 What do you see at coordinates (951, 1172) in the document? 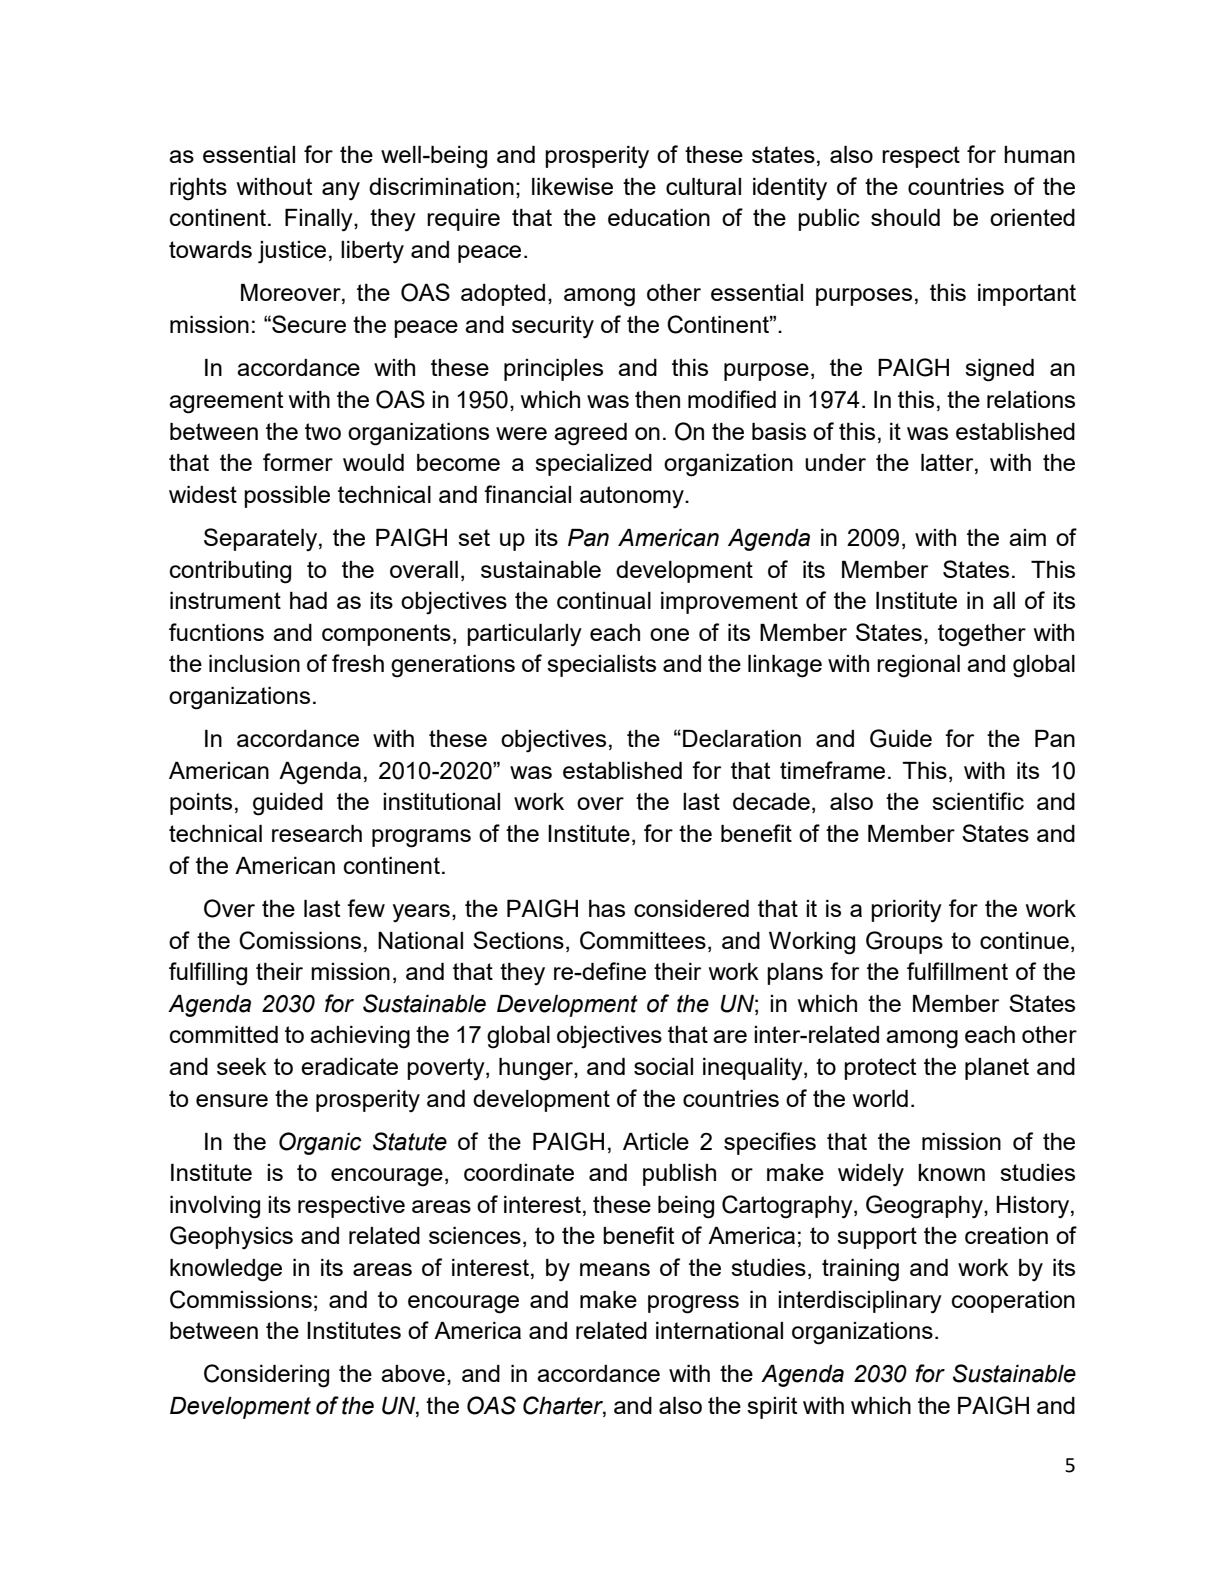
I see `known` at bounding box center [951, 1172].
